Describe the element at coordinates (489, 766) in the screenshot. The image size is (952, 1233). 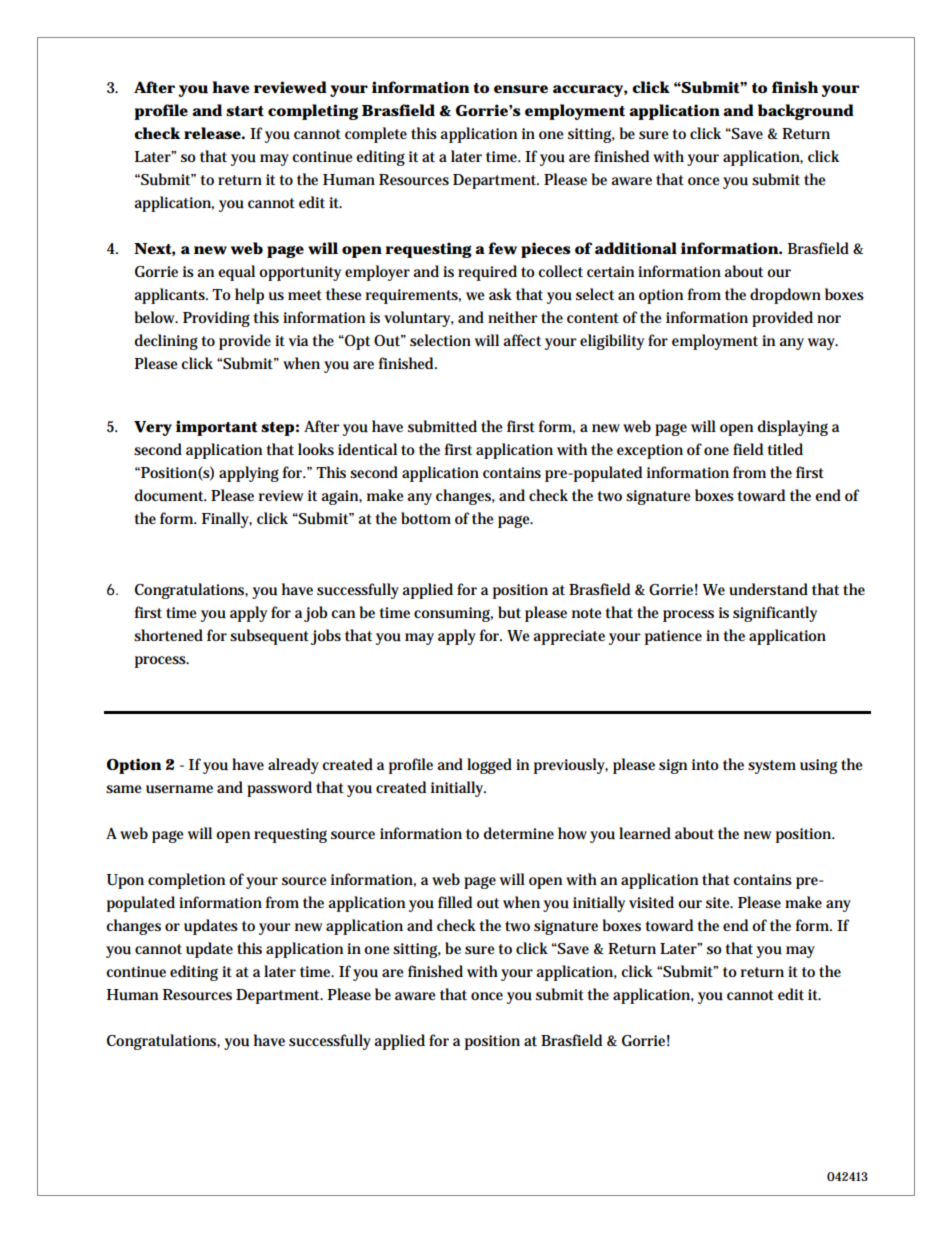
I see `logged` at that location.
